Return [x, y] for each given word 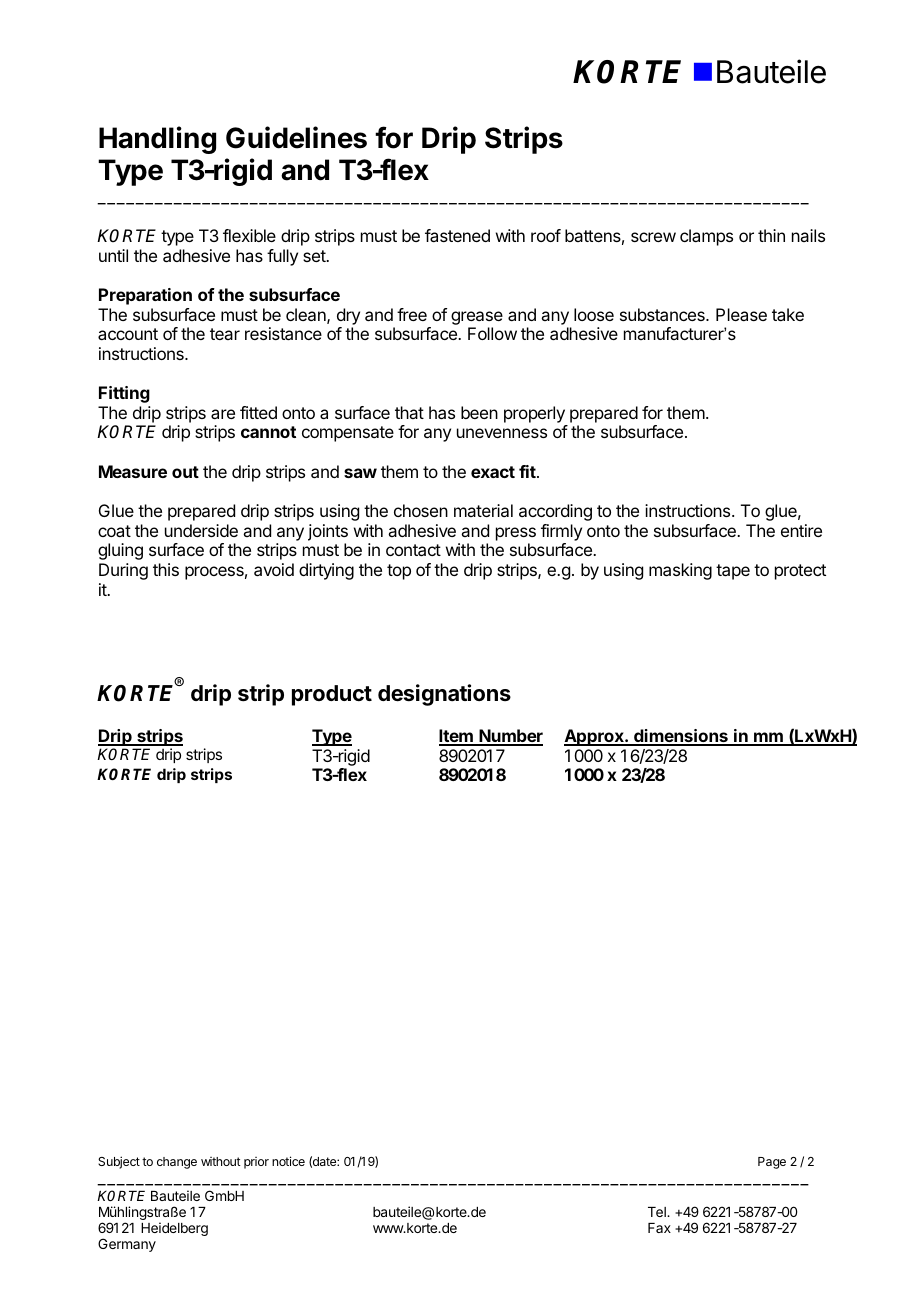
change [177, 1163]
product [332, 695]
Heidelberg [174, 1229]
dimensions [681, 737]
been [479, 412]
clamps [706, 237]
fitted [258, 412]
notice [288, 1161]
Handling [157, 140]
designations [444, 695]
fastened [457, 235]
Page [772, 1163]
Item [457, 737]
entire [801, 530]
